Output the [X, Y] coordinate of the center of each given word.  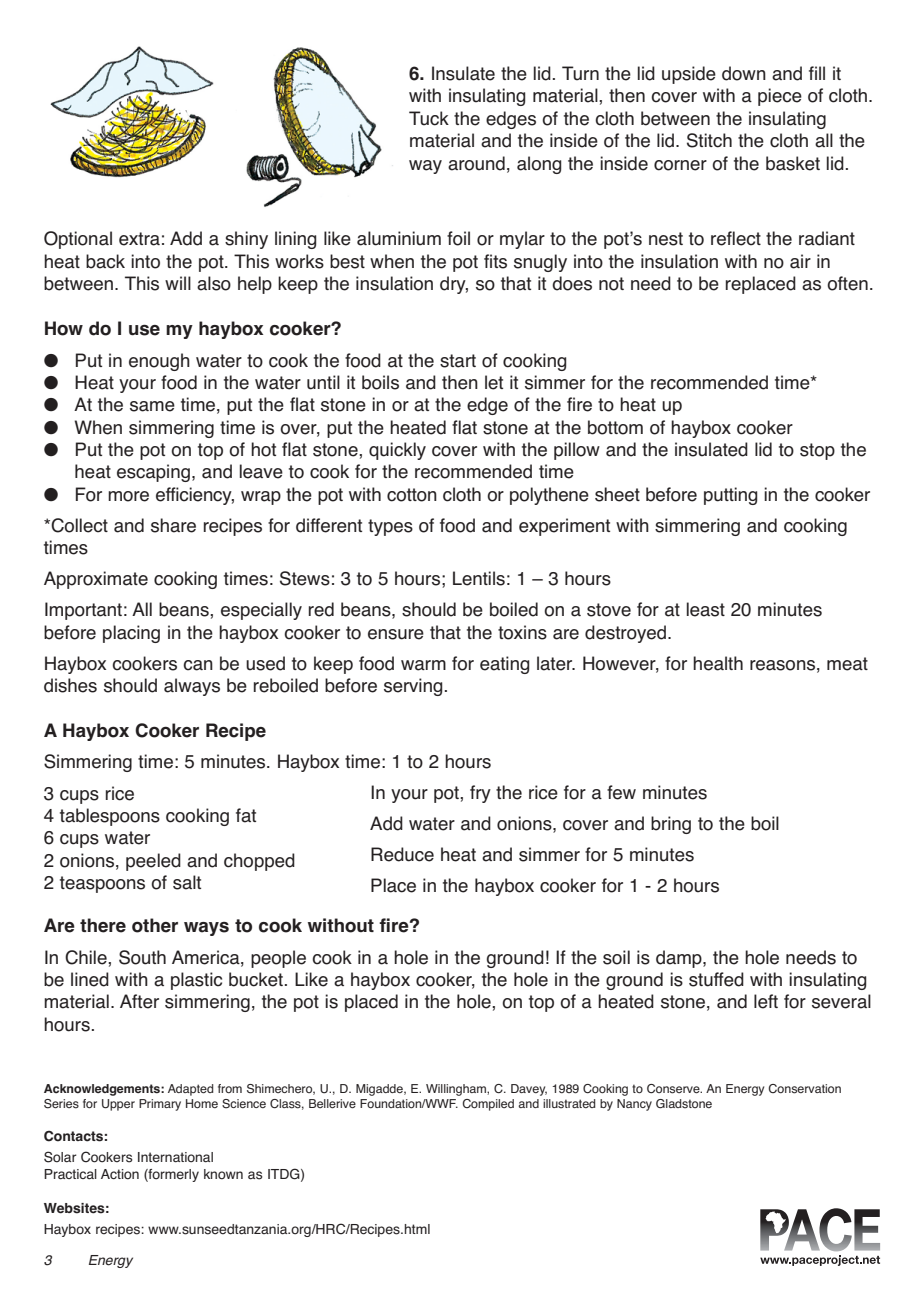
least [706, 609]
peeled [153, 862]
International [175, 1157]
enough [159, 362]
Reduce [402, 854]
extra [139, 239]
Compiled [488, 1105]
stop [817, 451]
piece [780, 97]
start [458, 361]
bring [671, 825]
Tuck [429, 118]
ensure [396, 634]
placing [131, 634]
